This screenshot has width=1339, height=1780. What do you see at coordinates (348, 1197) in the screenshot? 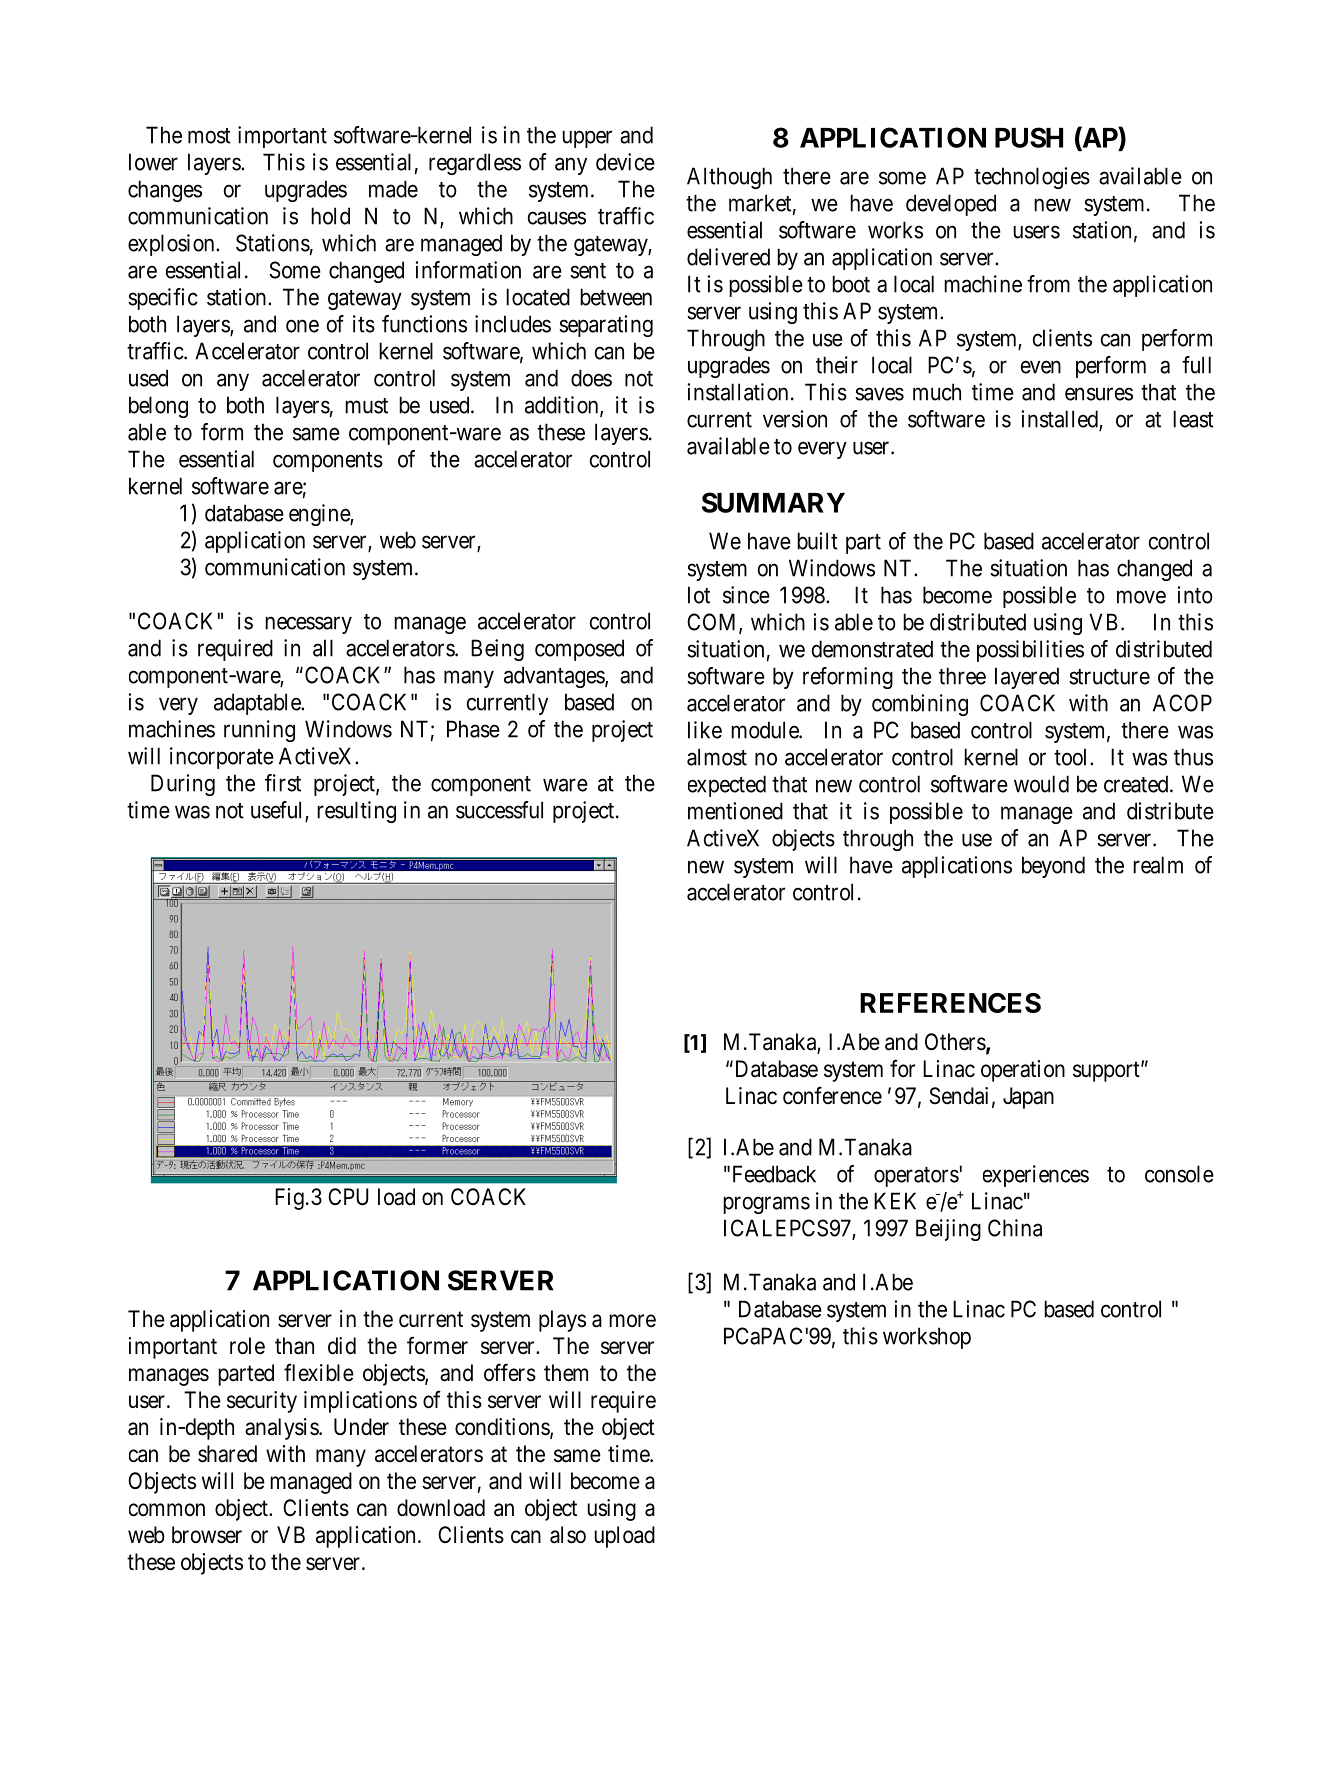
I see `CPU` at bounding box center [348, 1197].
